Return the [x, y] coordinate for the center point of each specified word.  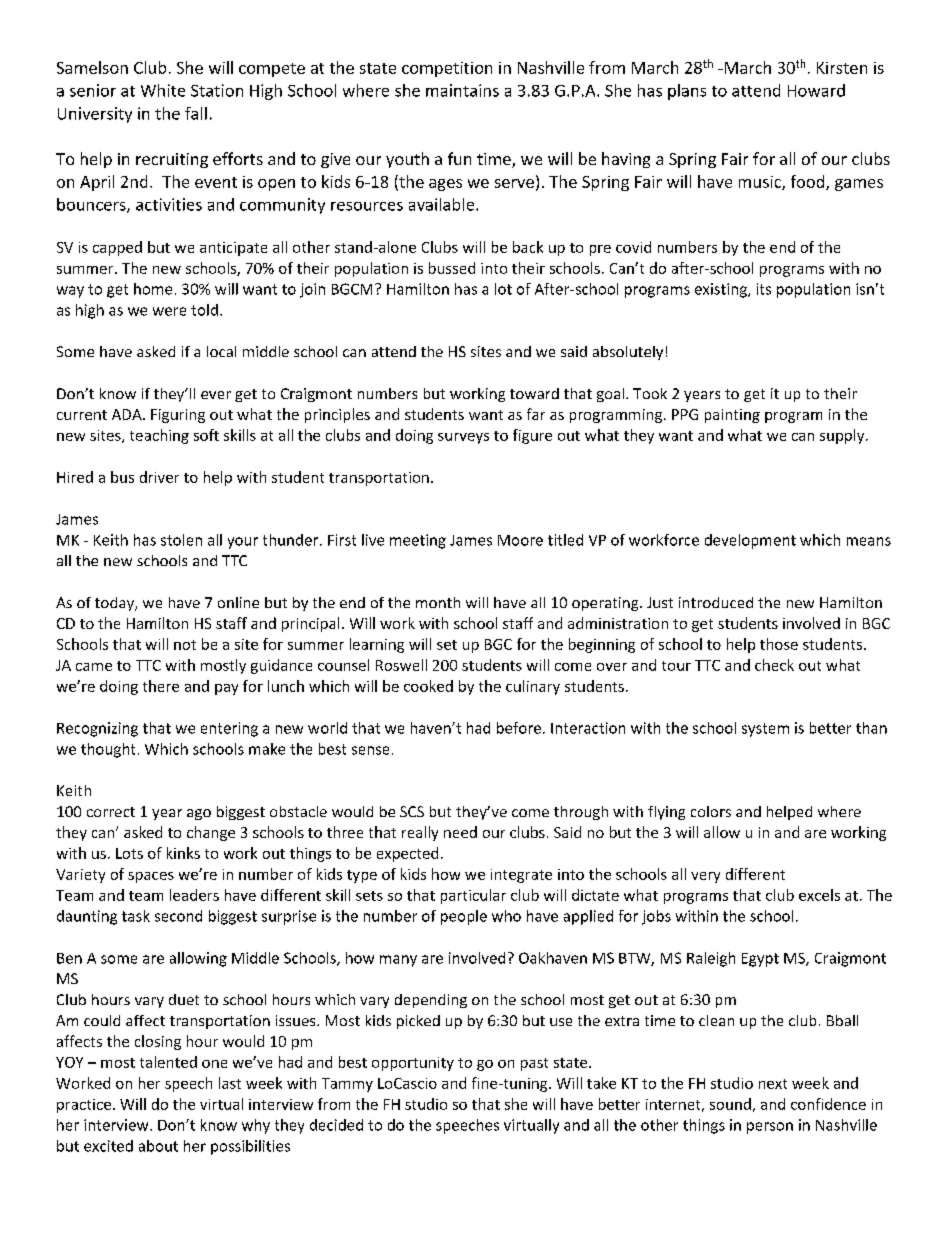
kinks [183, 853]
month [438, 602]
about [158, 1146]
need [460, 832]
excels [819, 895]
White [163, 90]
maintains [462, 90]
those [779, 644]
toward [534, 393]
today [115, 604]
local [221, 351]
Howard [816, 90]
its [764, 289]
